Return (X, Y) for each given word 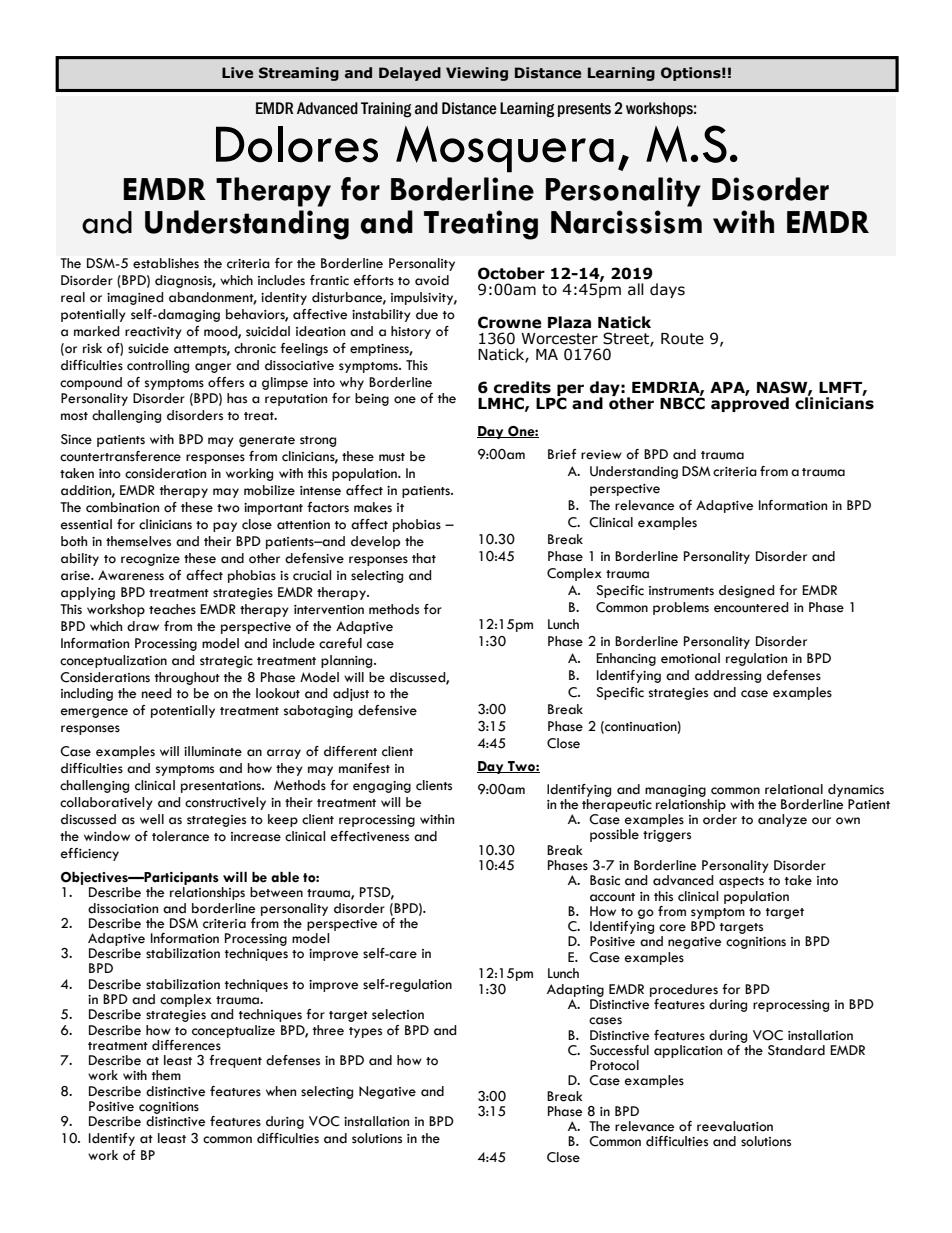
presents (584, 110)
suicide (148, 348)
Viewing (477, 74)
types (365, 1032)
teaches (172, 609)
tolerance (180, 836)
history (411, 332)
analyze (782, 820)
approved (750, 403)
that (424, 558)
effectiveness (370, 836)
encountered (751, 607)
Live (237, 73)
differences (186, 1045)
